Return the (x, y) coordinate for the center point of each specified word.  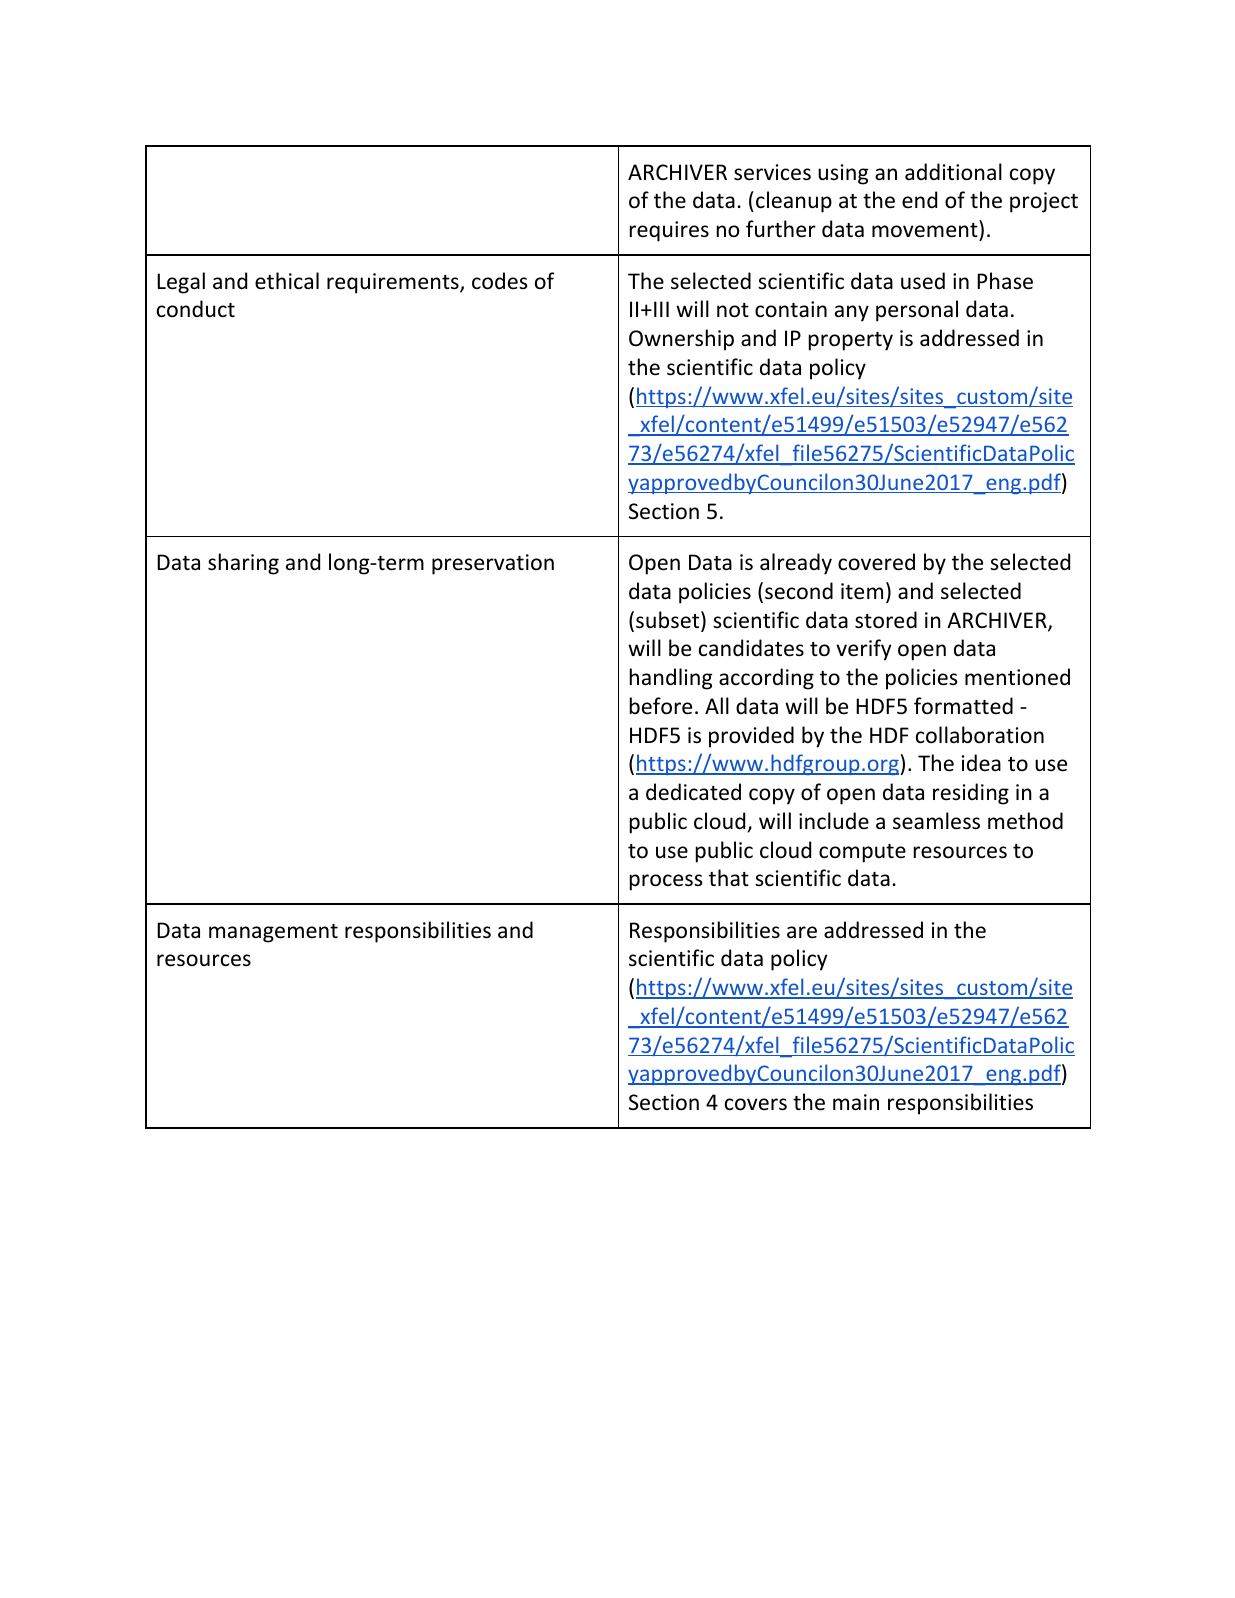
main (856, 1102)
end (919, 199)
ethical (287, 280)
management (273, 933)
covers (756, 1104)
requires (669, 231)
